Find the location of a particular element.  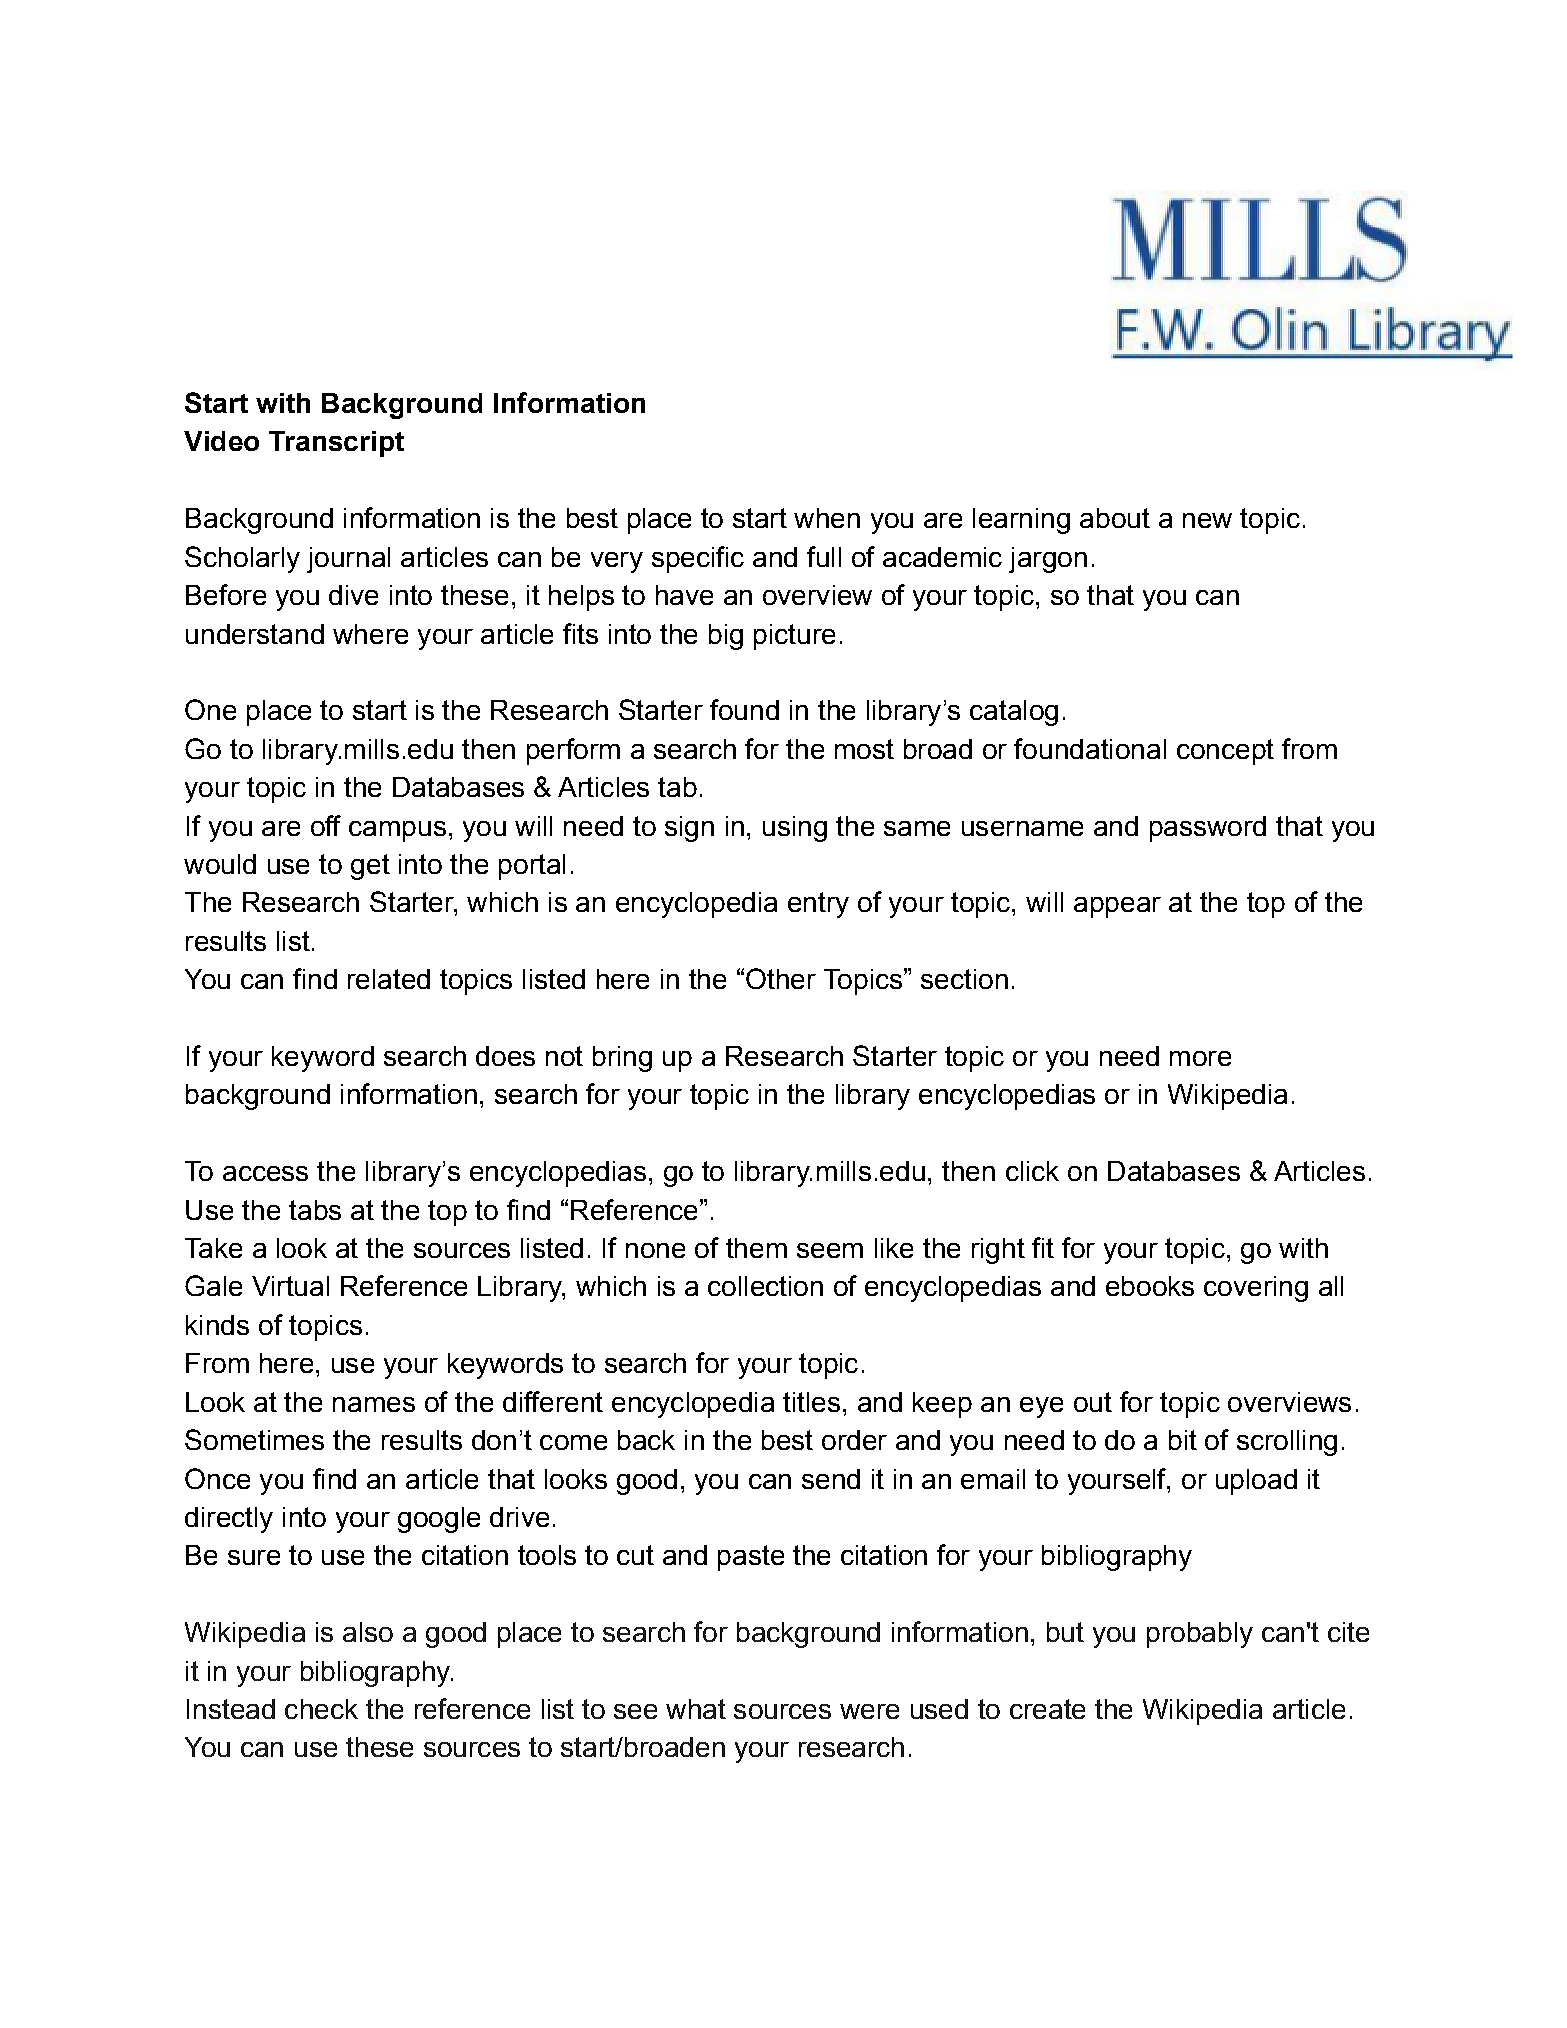

probably is located at coordinates (1200, 1635).
